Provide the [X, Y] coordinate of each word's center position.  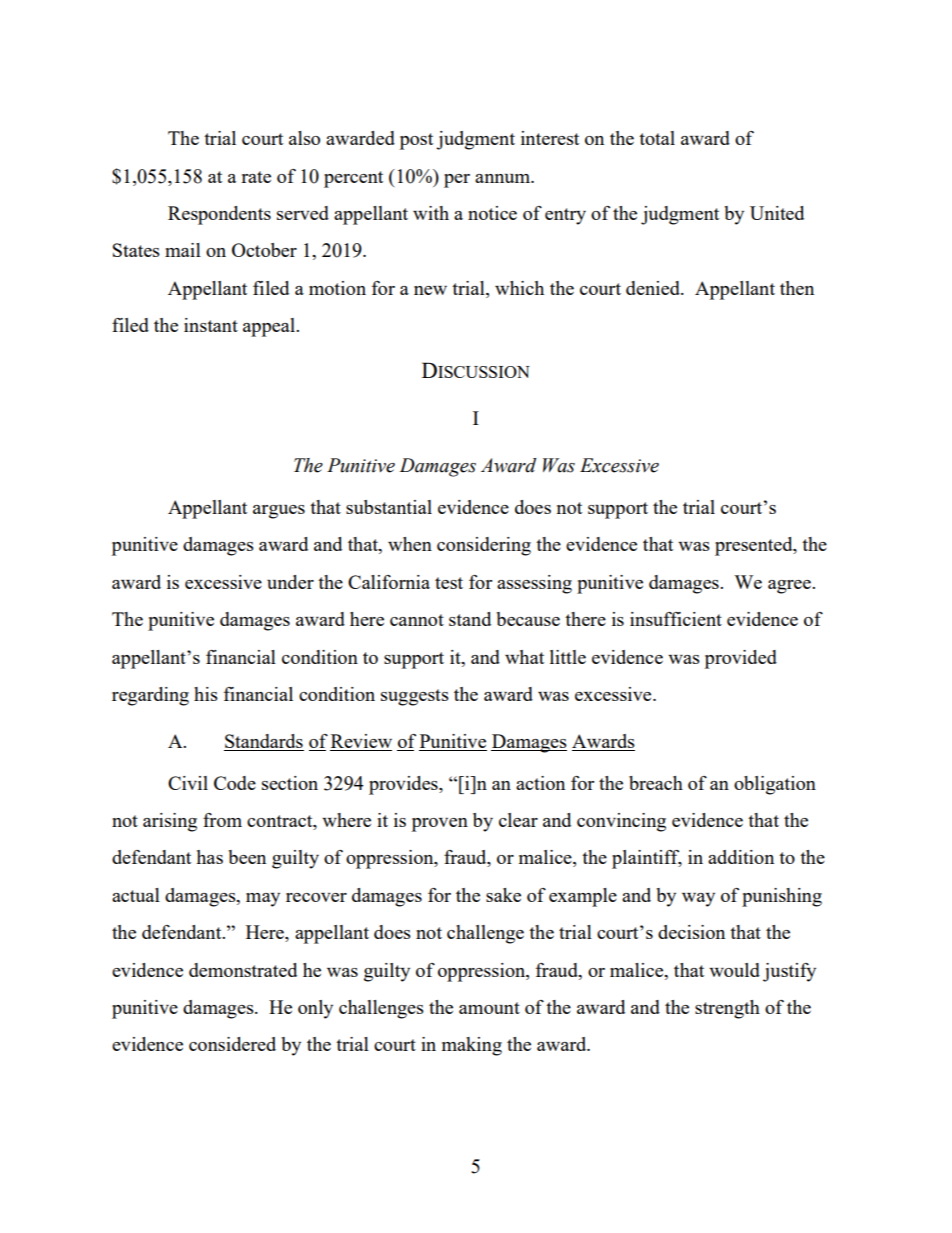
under [290, 582]
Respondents [219, 215]
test [449, 583]
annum [504, 178]
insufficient [676, 619]
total [657, 138]
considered [232, 1044]
